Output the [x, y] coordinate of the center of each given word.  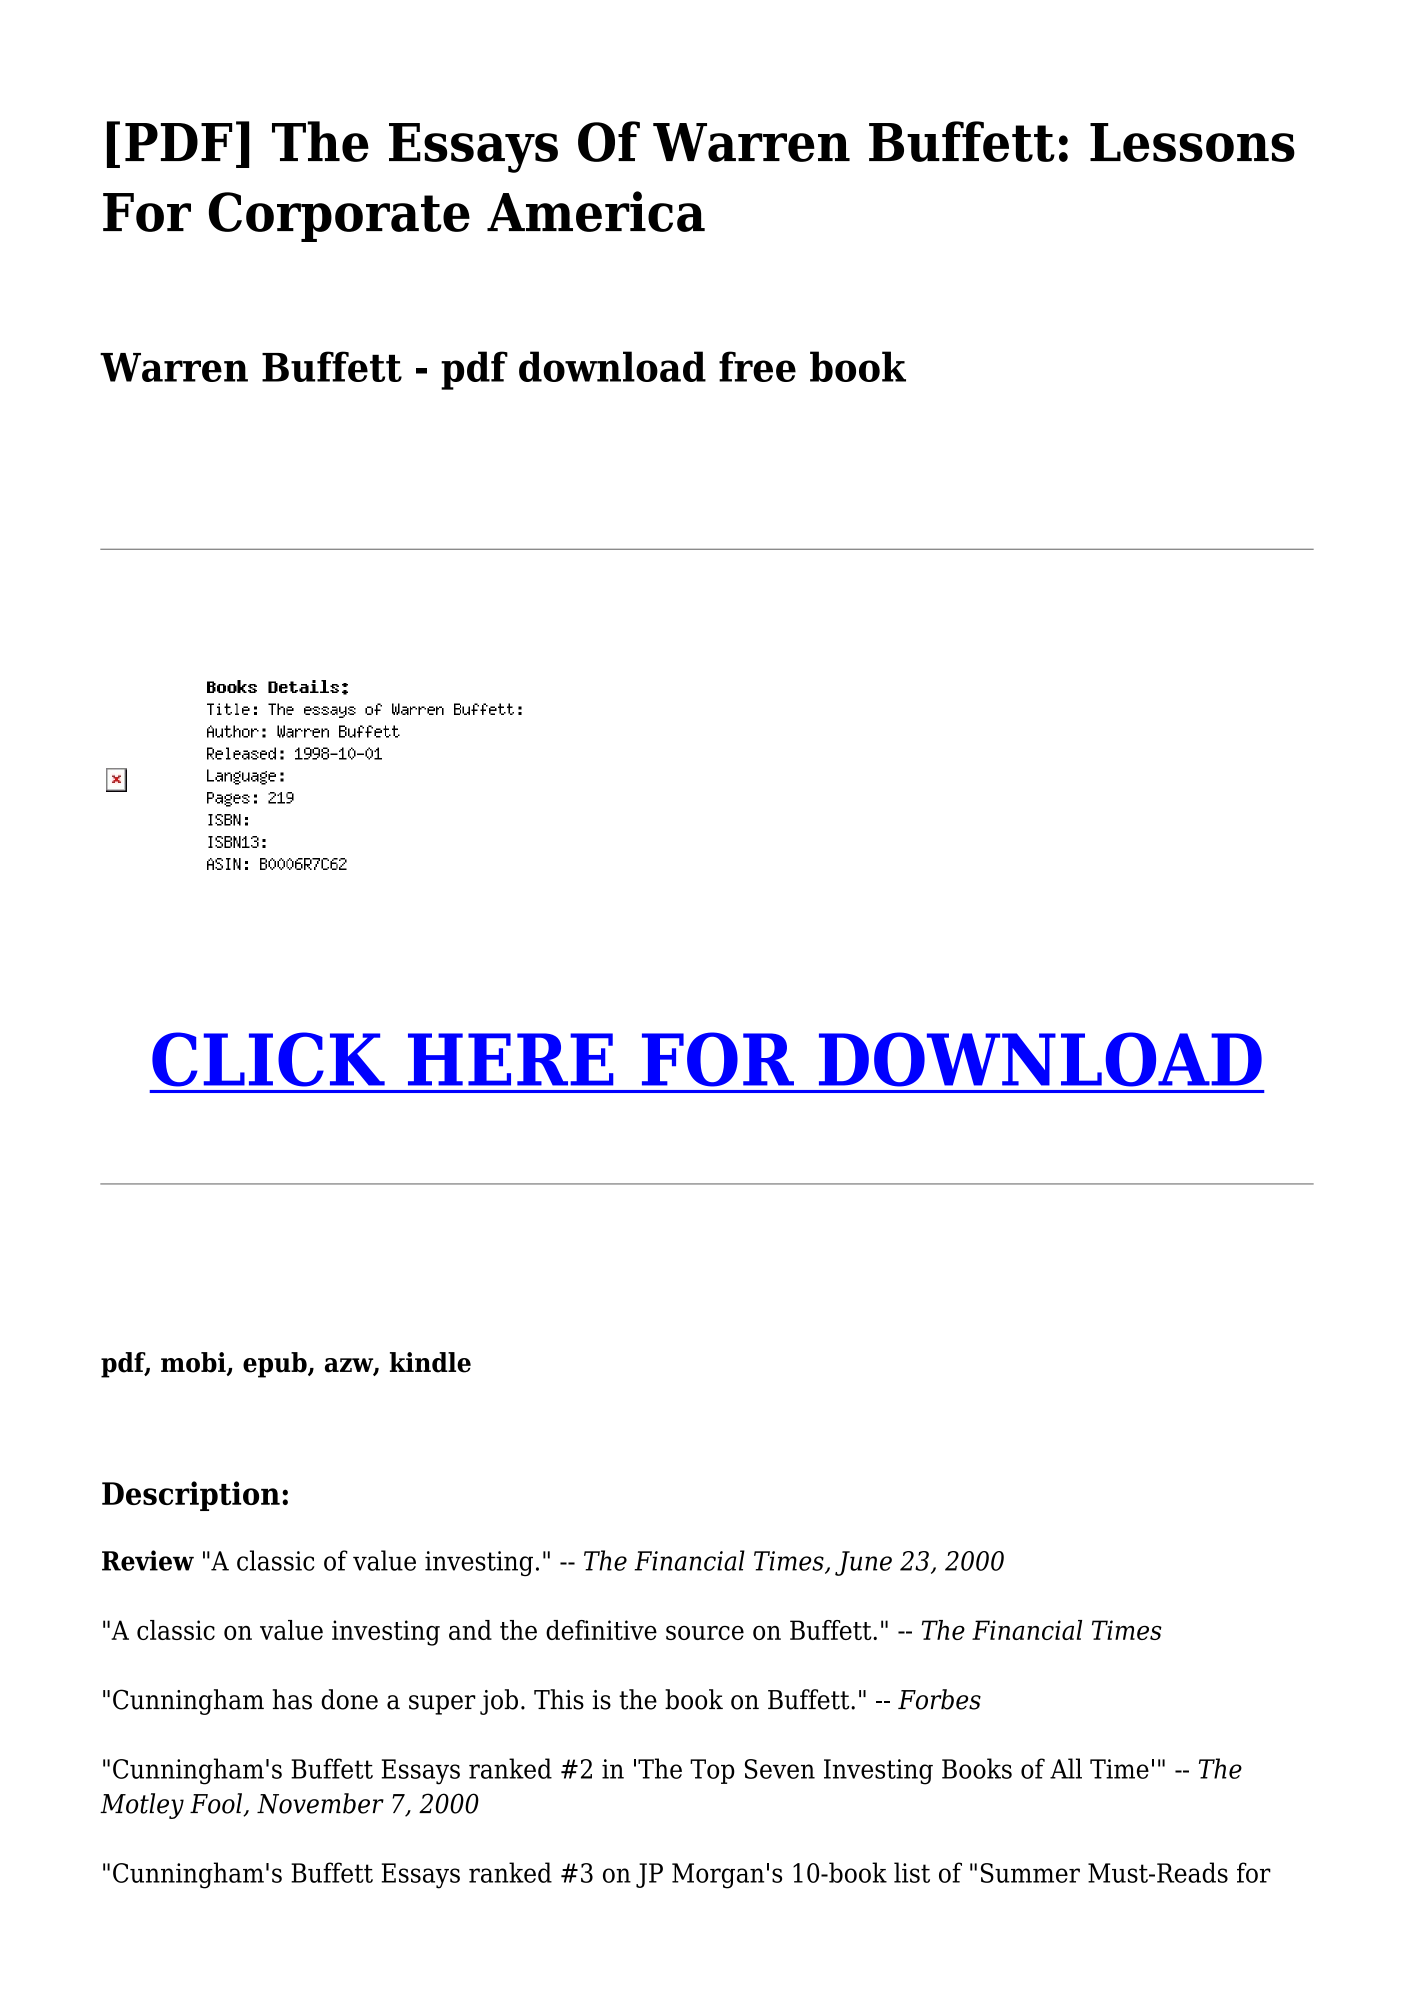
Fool [217, 1804]
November [320, 1803]
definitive [601, 1630]
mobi [194, 1363]
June [863, 1563]
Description [191, 1496]
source [705, 1633]
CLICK [268, 1059]
